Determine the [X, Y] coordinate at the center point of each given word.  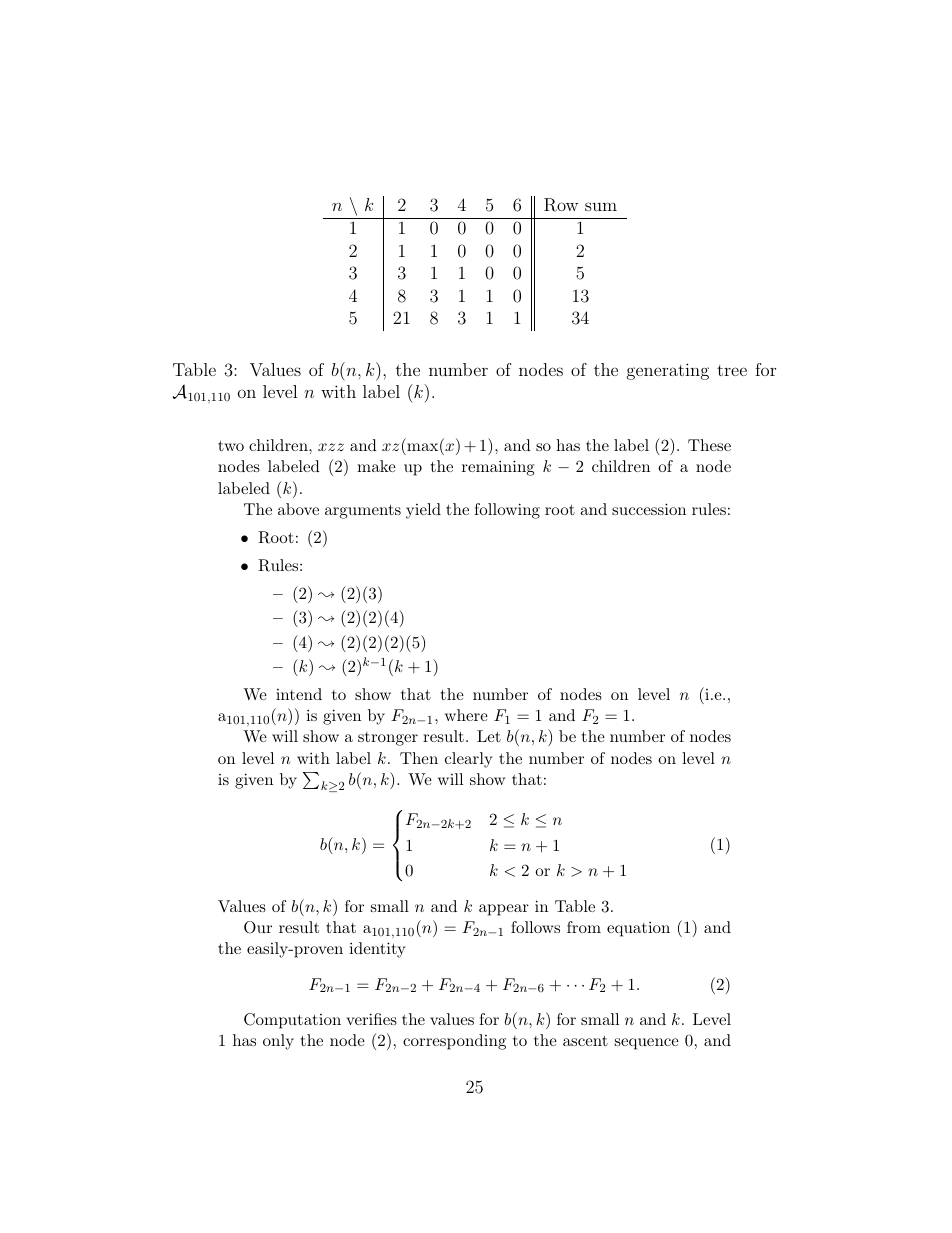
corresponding [454, 1042]
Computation [292, 1021]
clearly [469, 760]
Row [561, 205]
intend [299, 694]
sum [601, 206]
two [231, 445]
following [507, 511]
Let [489, 736]
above [298, 509]
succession [649, 509]
